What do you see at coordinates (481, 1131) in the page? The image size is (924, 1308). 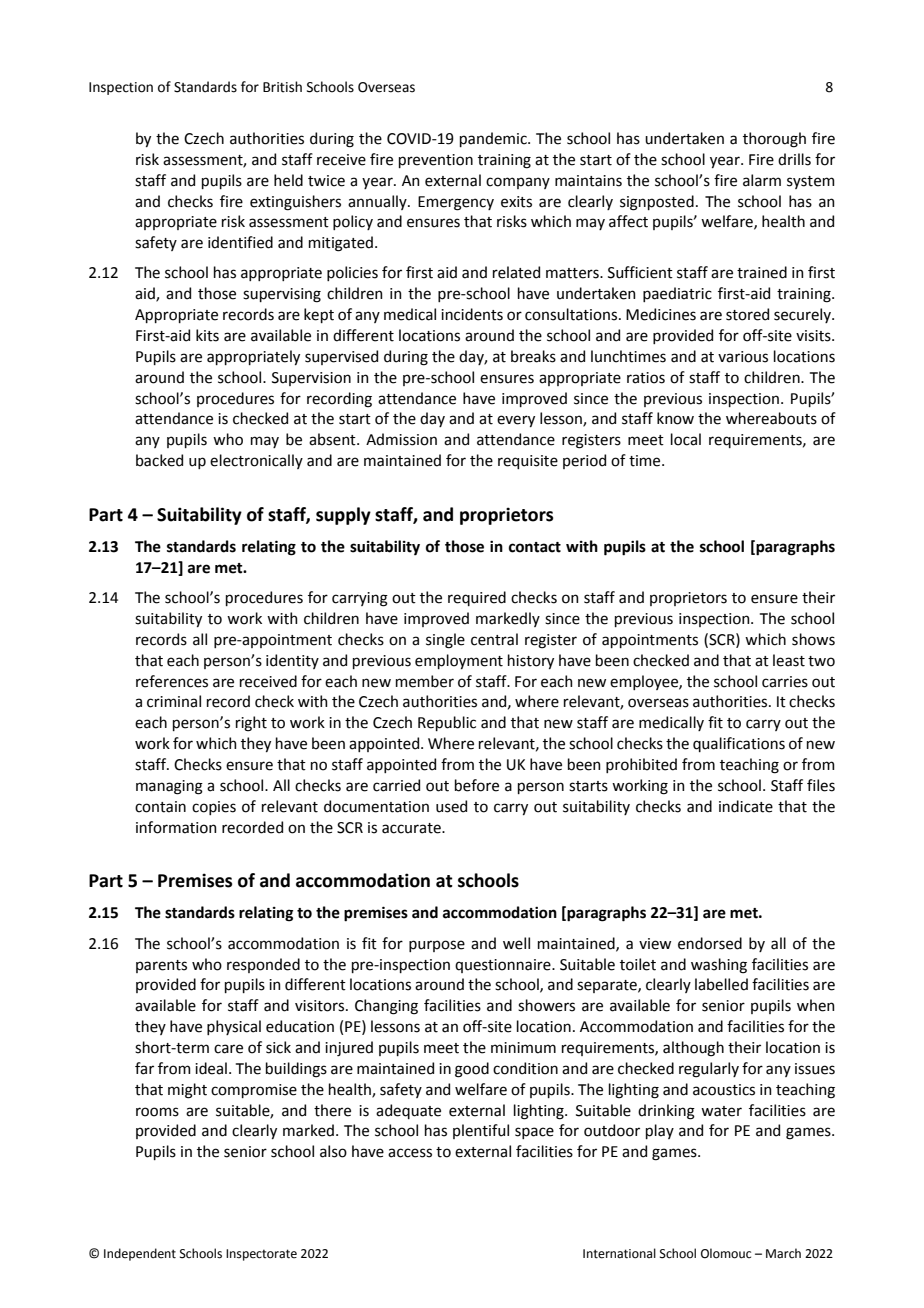 I see `plentiful` at bounding box center [481, 1131].
